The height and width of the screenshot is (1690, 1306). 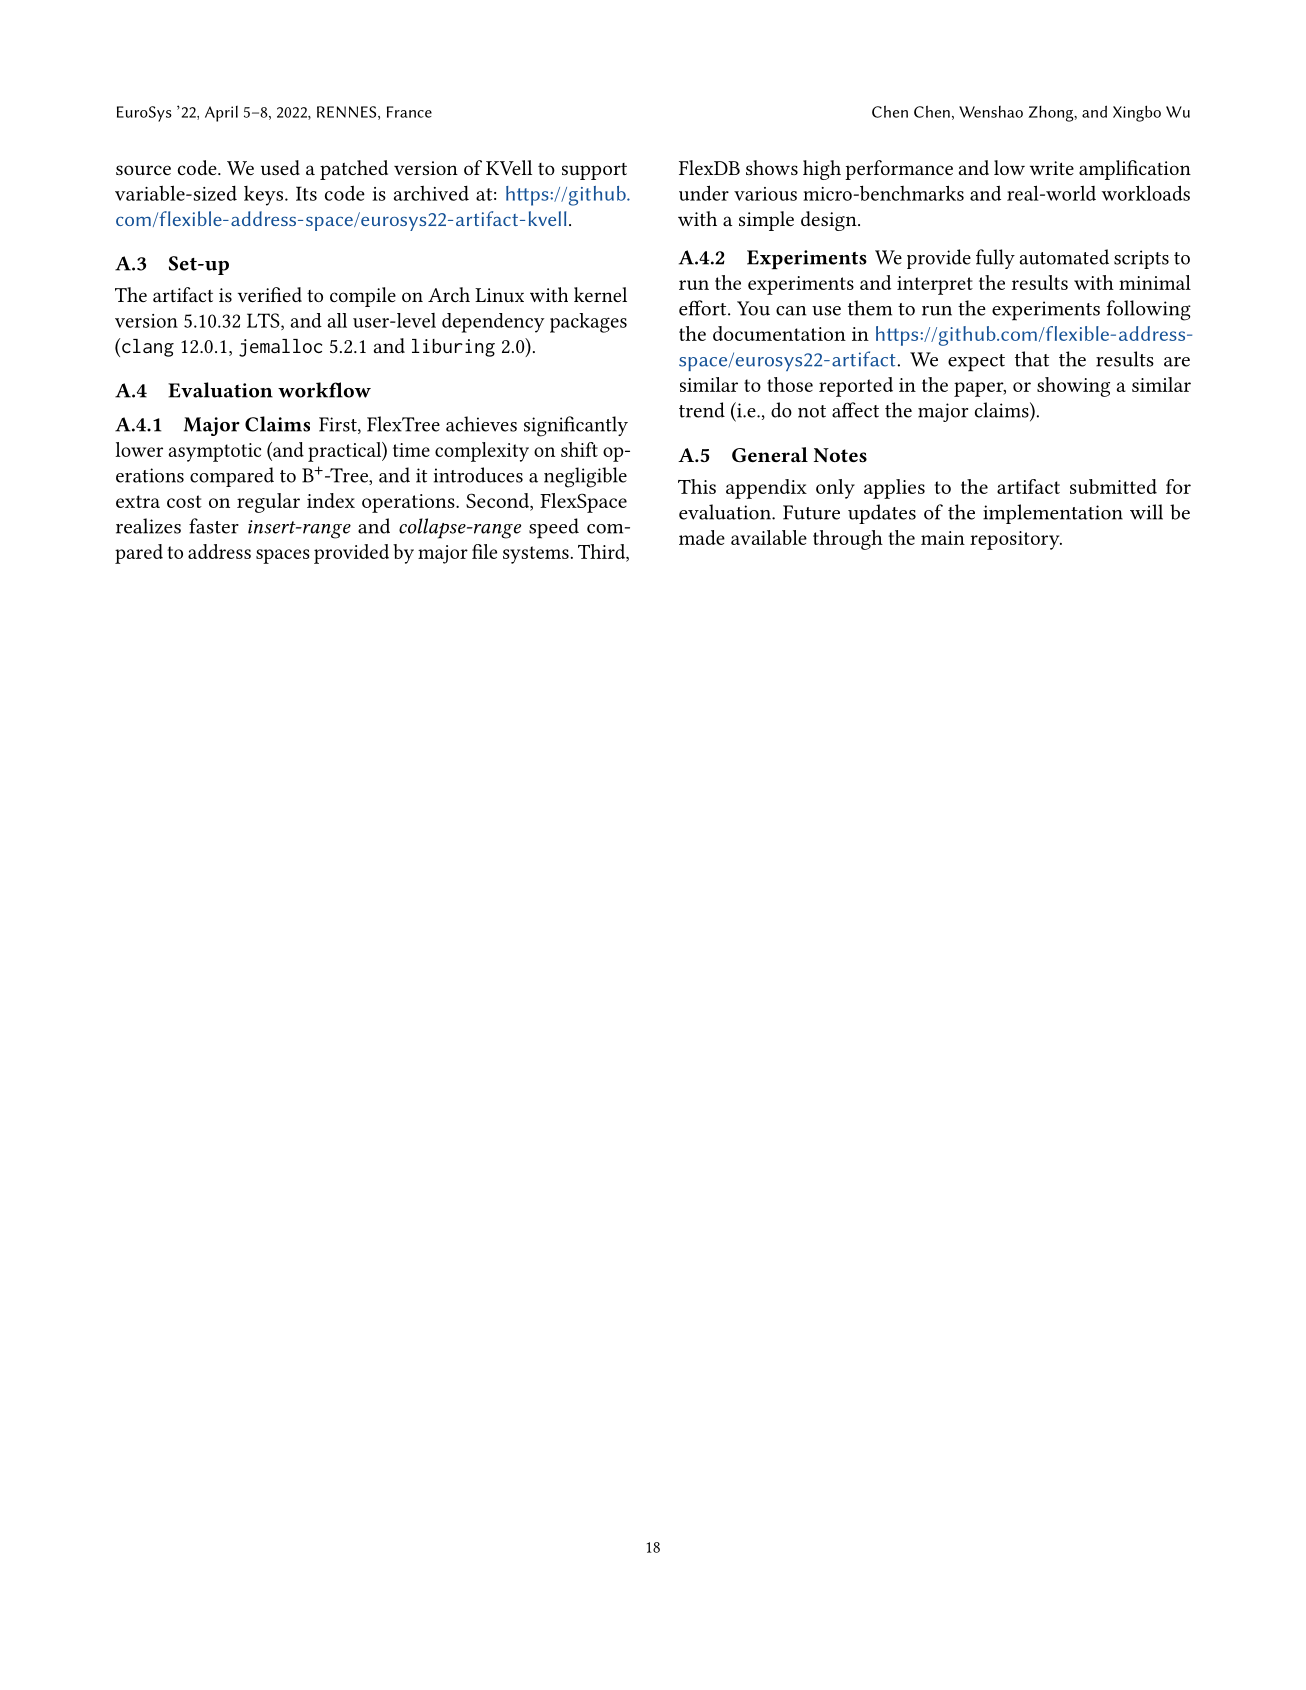 I want to click on shift, so click(x=579, y=449).
